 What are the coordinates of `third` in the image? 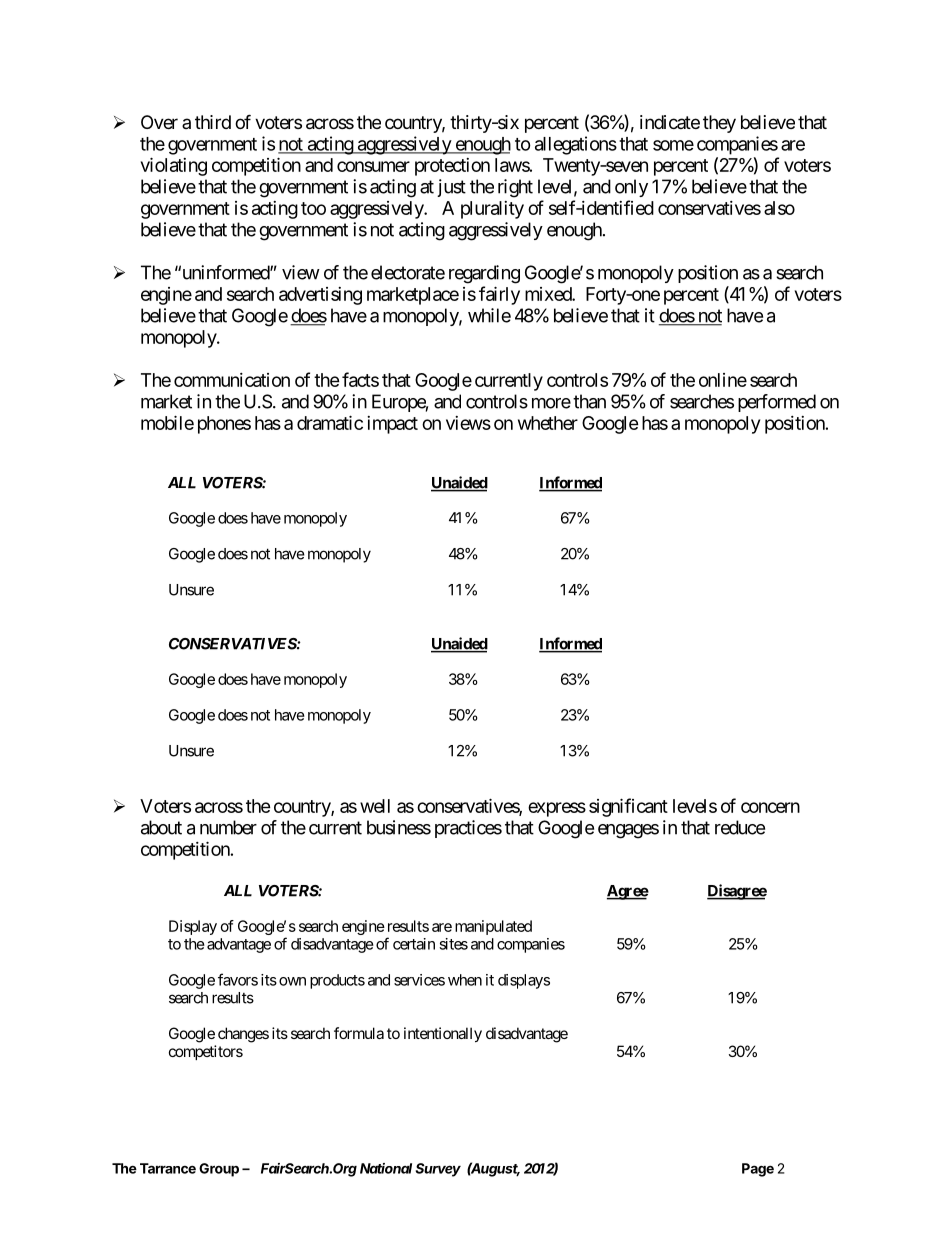 It's located at (213, 122).
